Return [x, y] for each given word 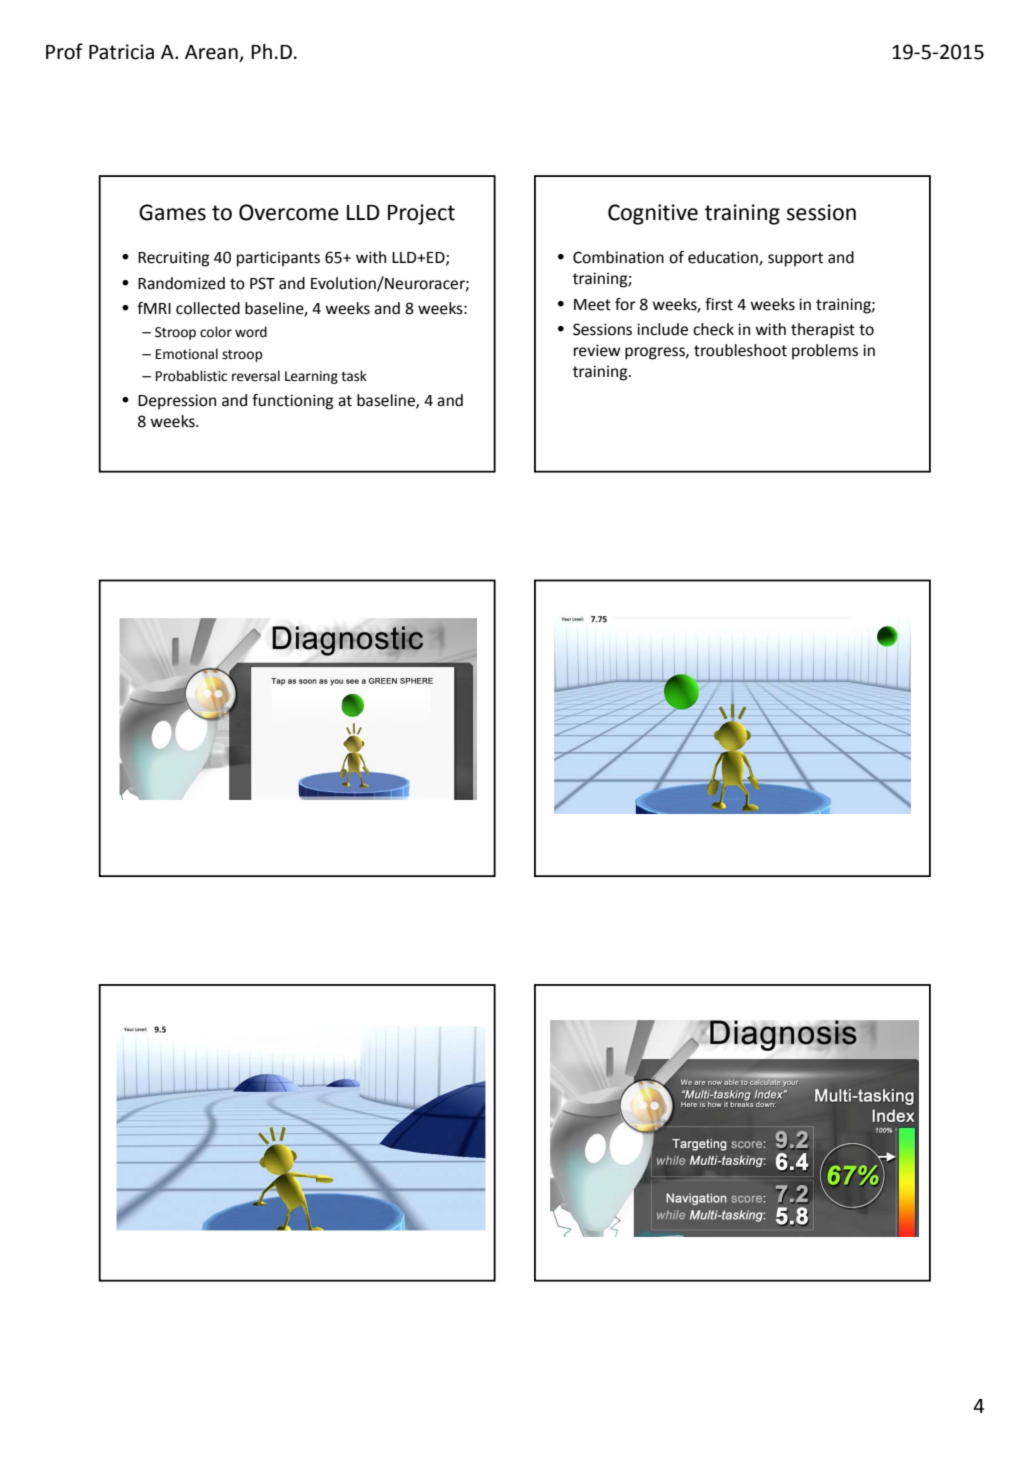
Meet [592, 305]
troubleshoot [740, 350]
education [724, 258]
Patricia [121, 52]
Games [172, 212]
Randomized [181, 283]
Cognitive [653, 214]
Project [421, 214]
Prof [64, 51]
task [354, 376]
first [719, 304]
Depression [177, 402]
